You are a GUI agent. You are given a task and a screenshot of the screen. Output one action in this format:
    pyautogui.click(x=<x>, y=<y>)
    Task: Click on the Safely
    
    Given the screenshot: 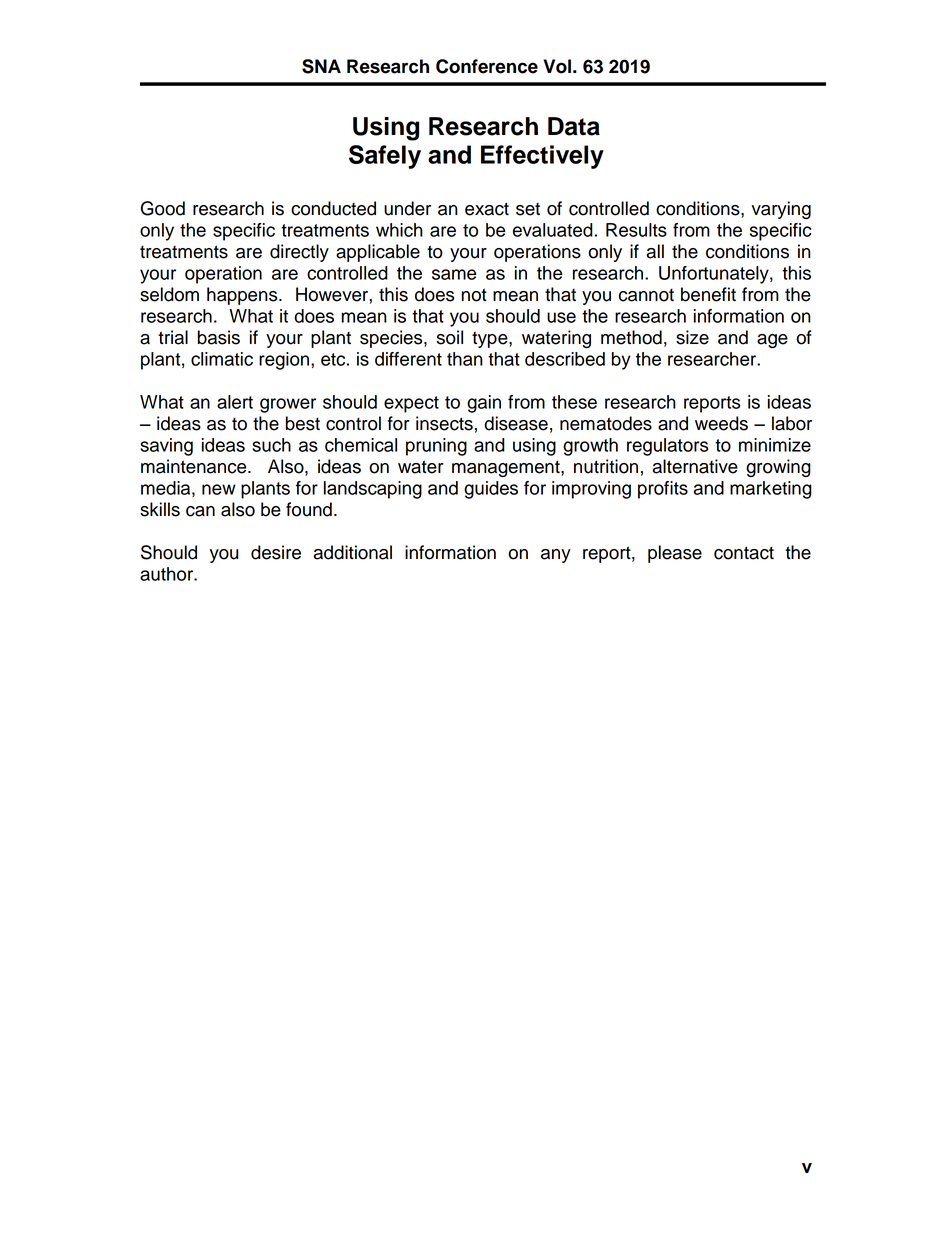 What is the action you would take?
    pyautogui.click(x=385, y=157)
